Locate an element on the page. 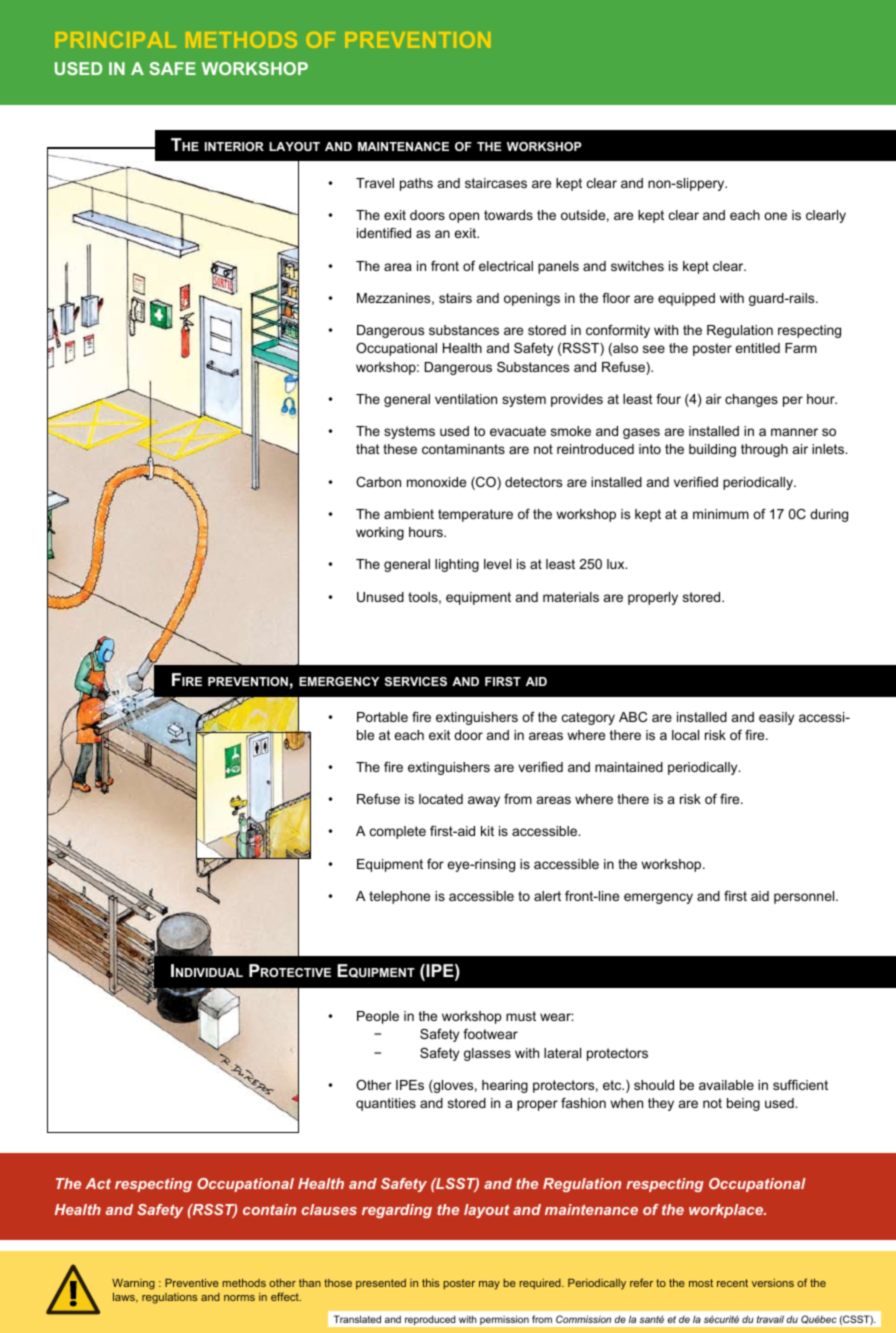 Image resolution: width=896 pixels, height=1333 pixels. telephone is located at coordinates (399, 897).
